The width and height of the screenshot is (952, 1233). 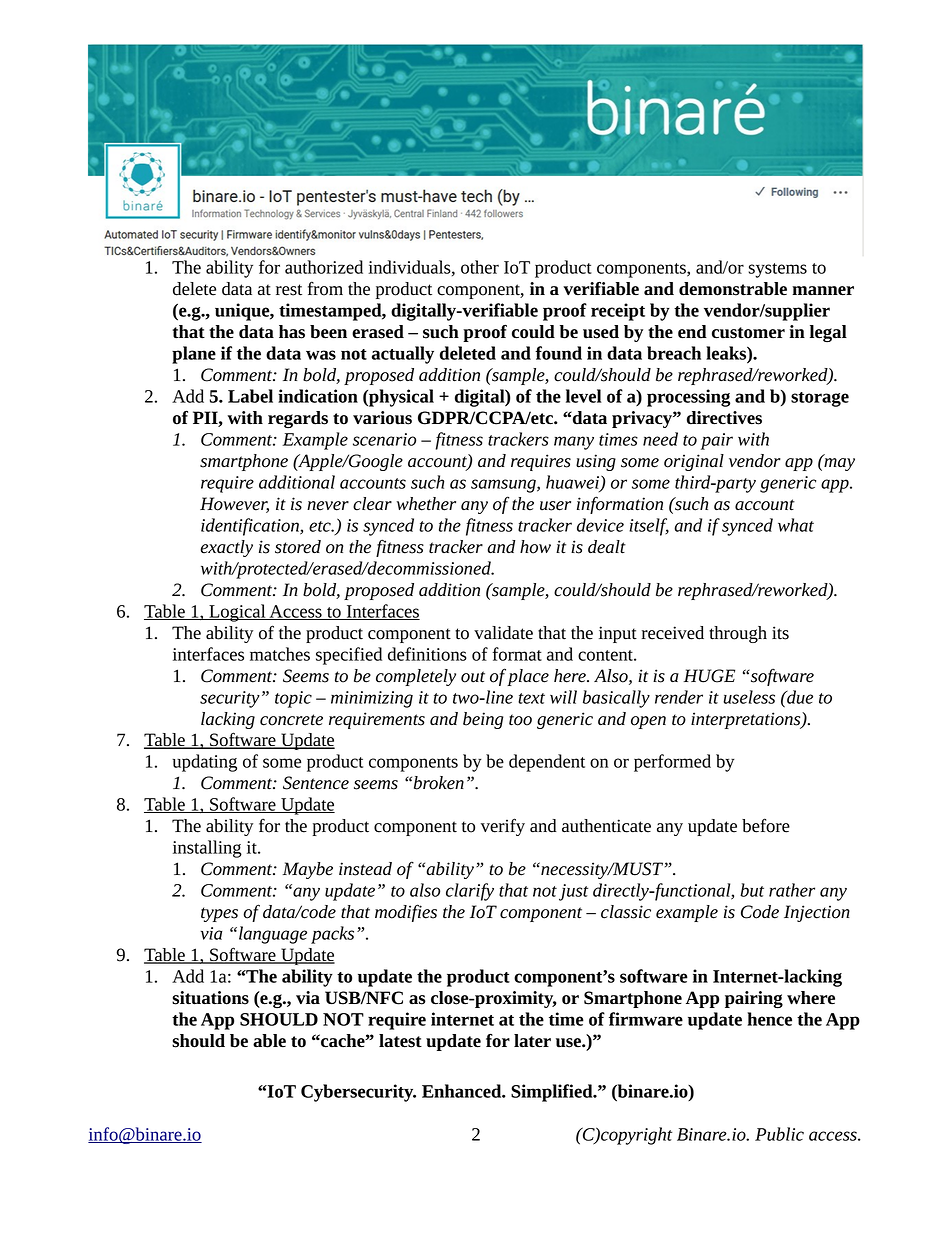 What do you see at coordinates (779, 1134) in the screenshot?
I see `Public` at bounding box center [779, 1134].
